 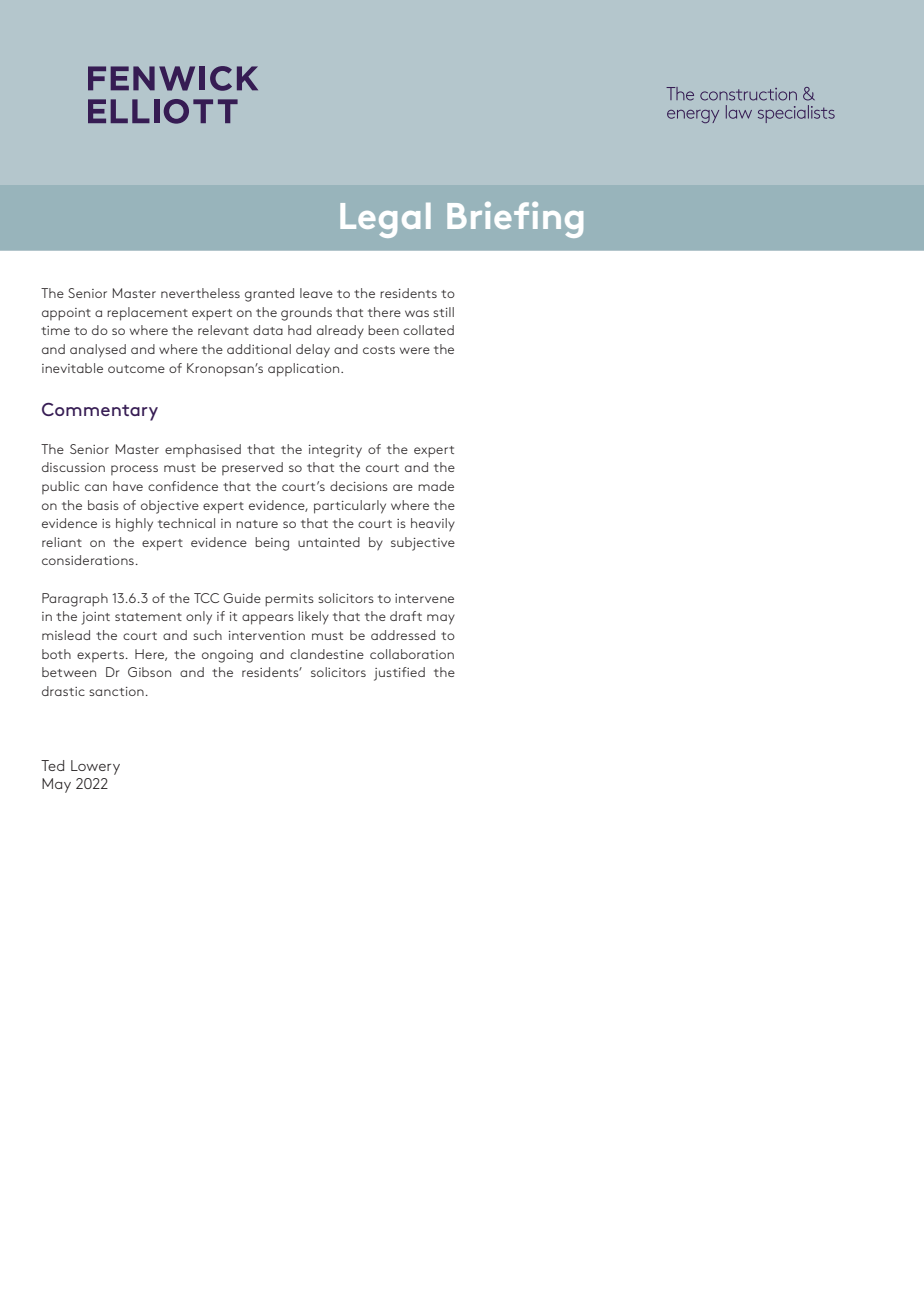 I want to click on nevertheless, so click(x=200, y=293).
